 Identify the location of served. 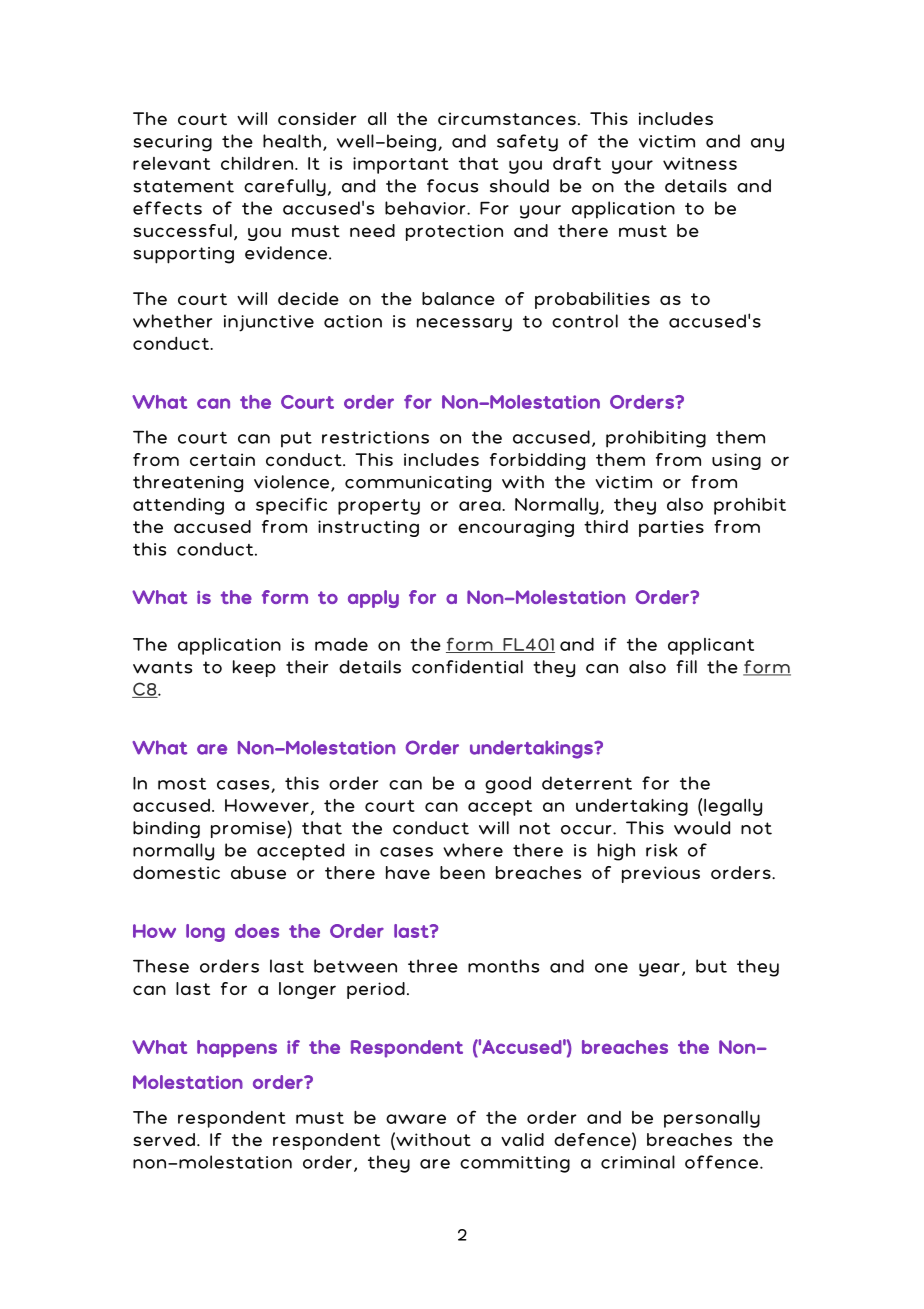
(164, 1139).
